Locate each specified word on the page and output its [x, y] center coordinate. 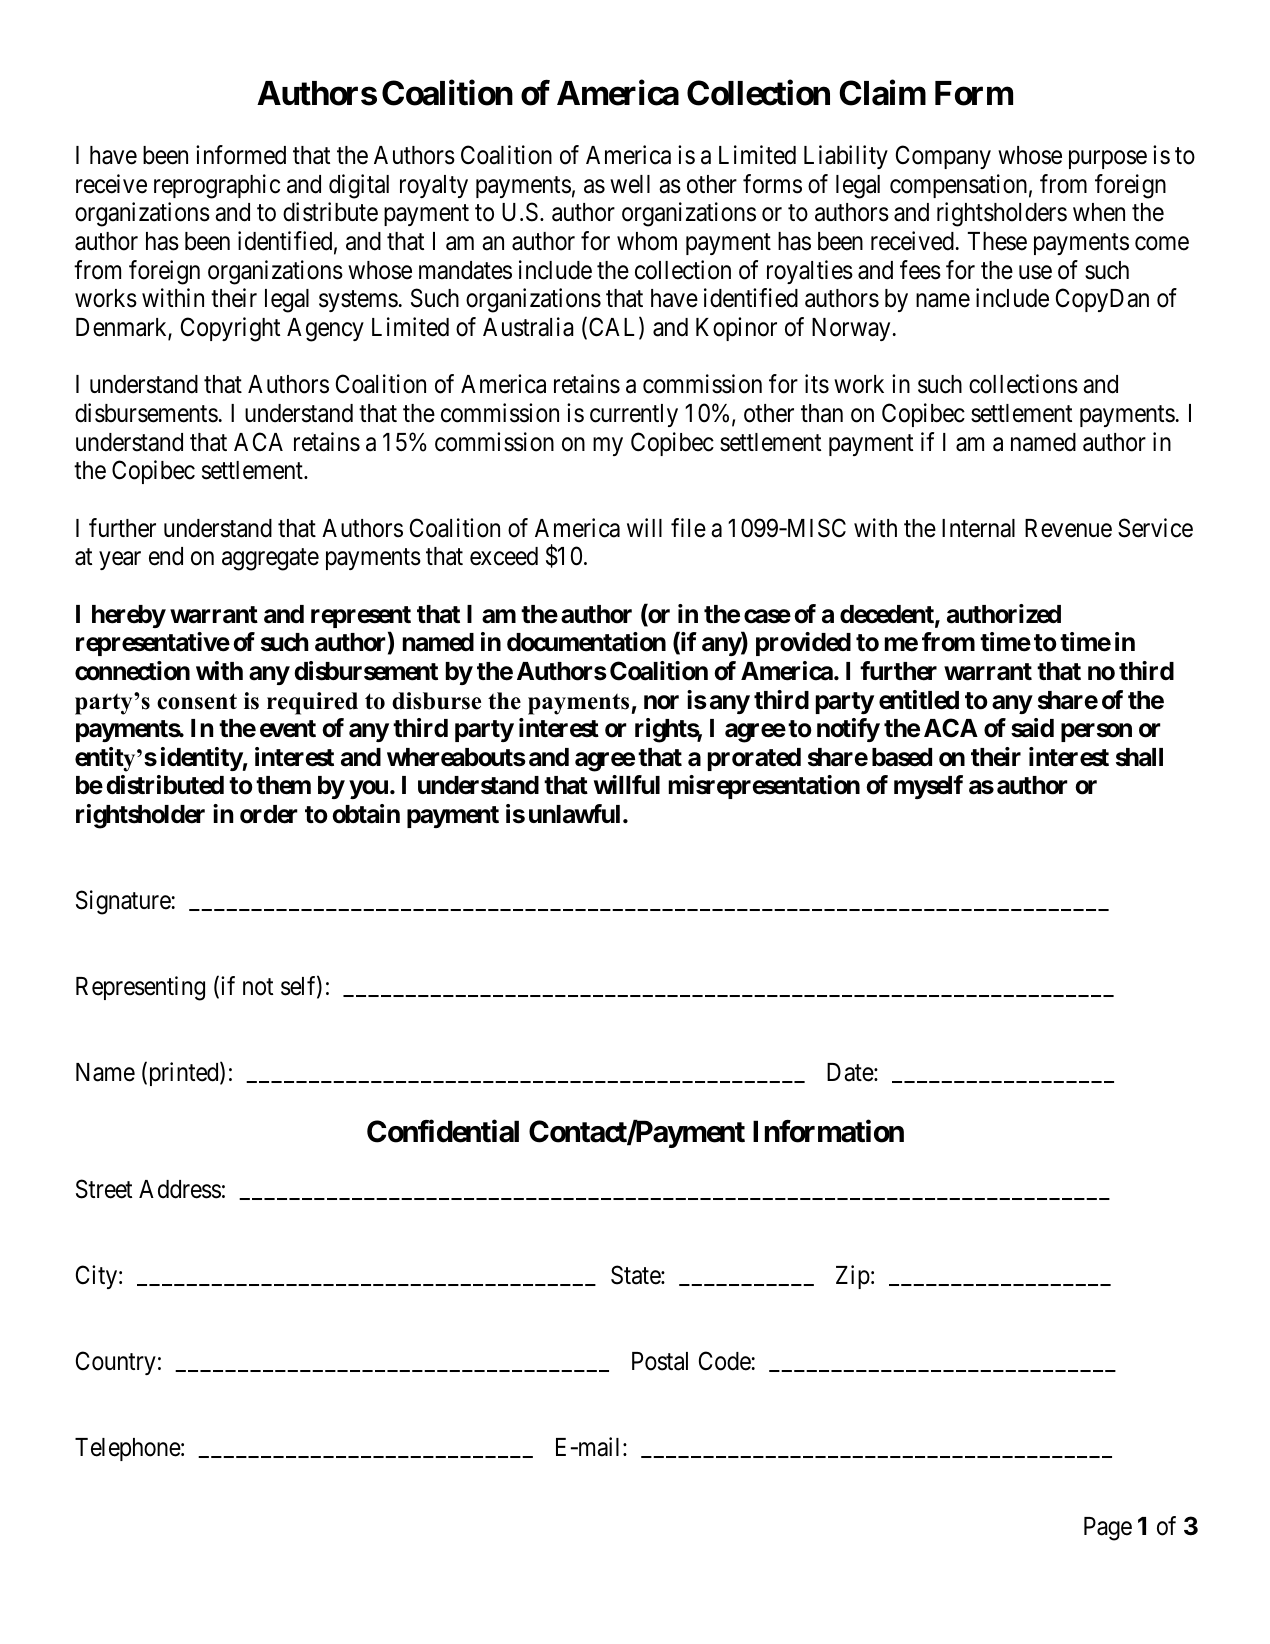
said [1032, 728]
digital [359, 186]
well [630, 184]
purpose [1108, 160]
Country [116, 1363]
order [269, 814]
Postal [660, 1361]
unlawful [574, 814]
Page [1108, 1529]
